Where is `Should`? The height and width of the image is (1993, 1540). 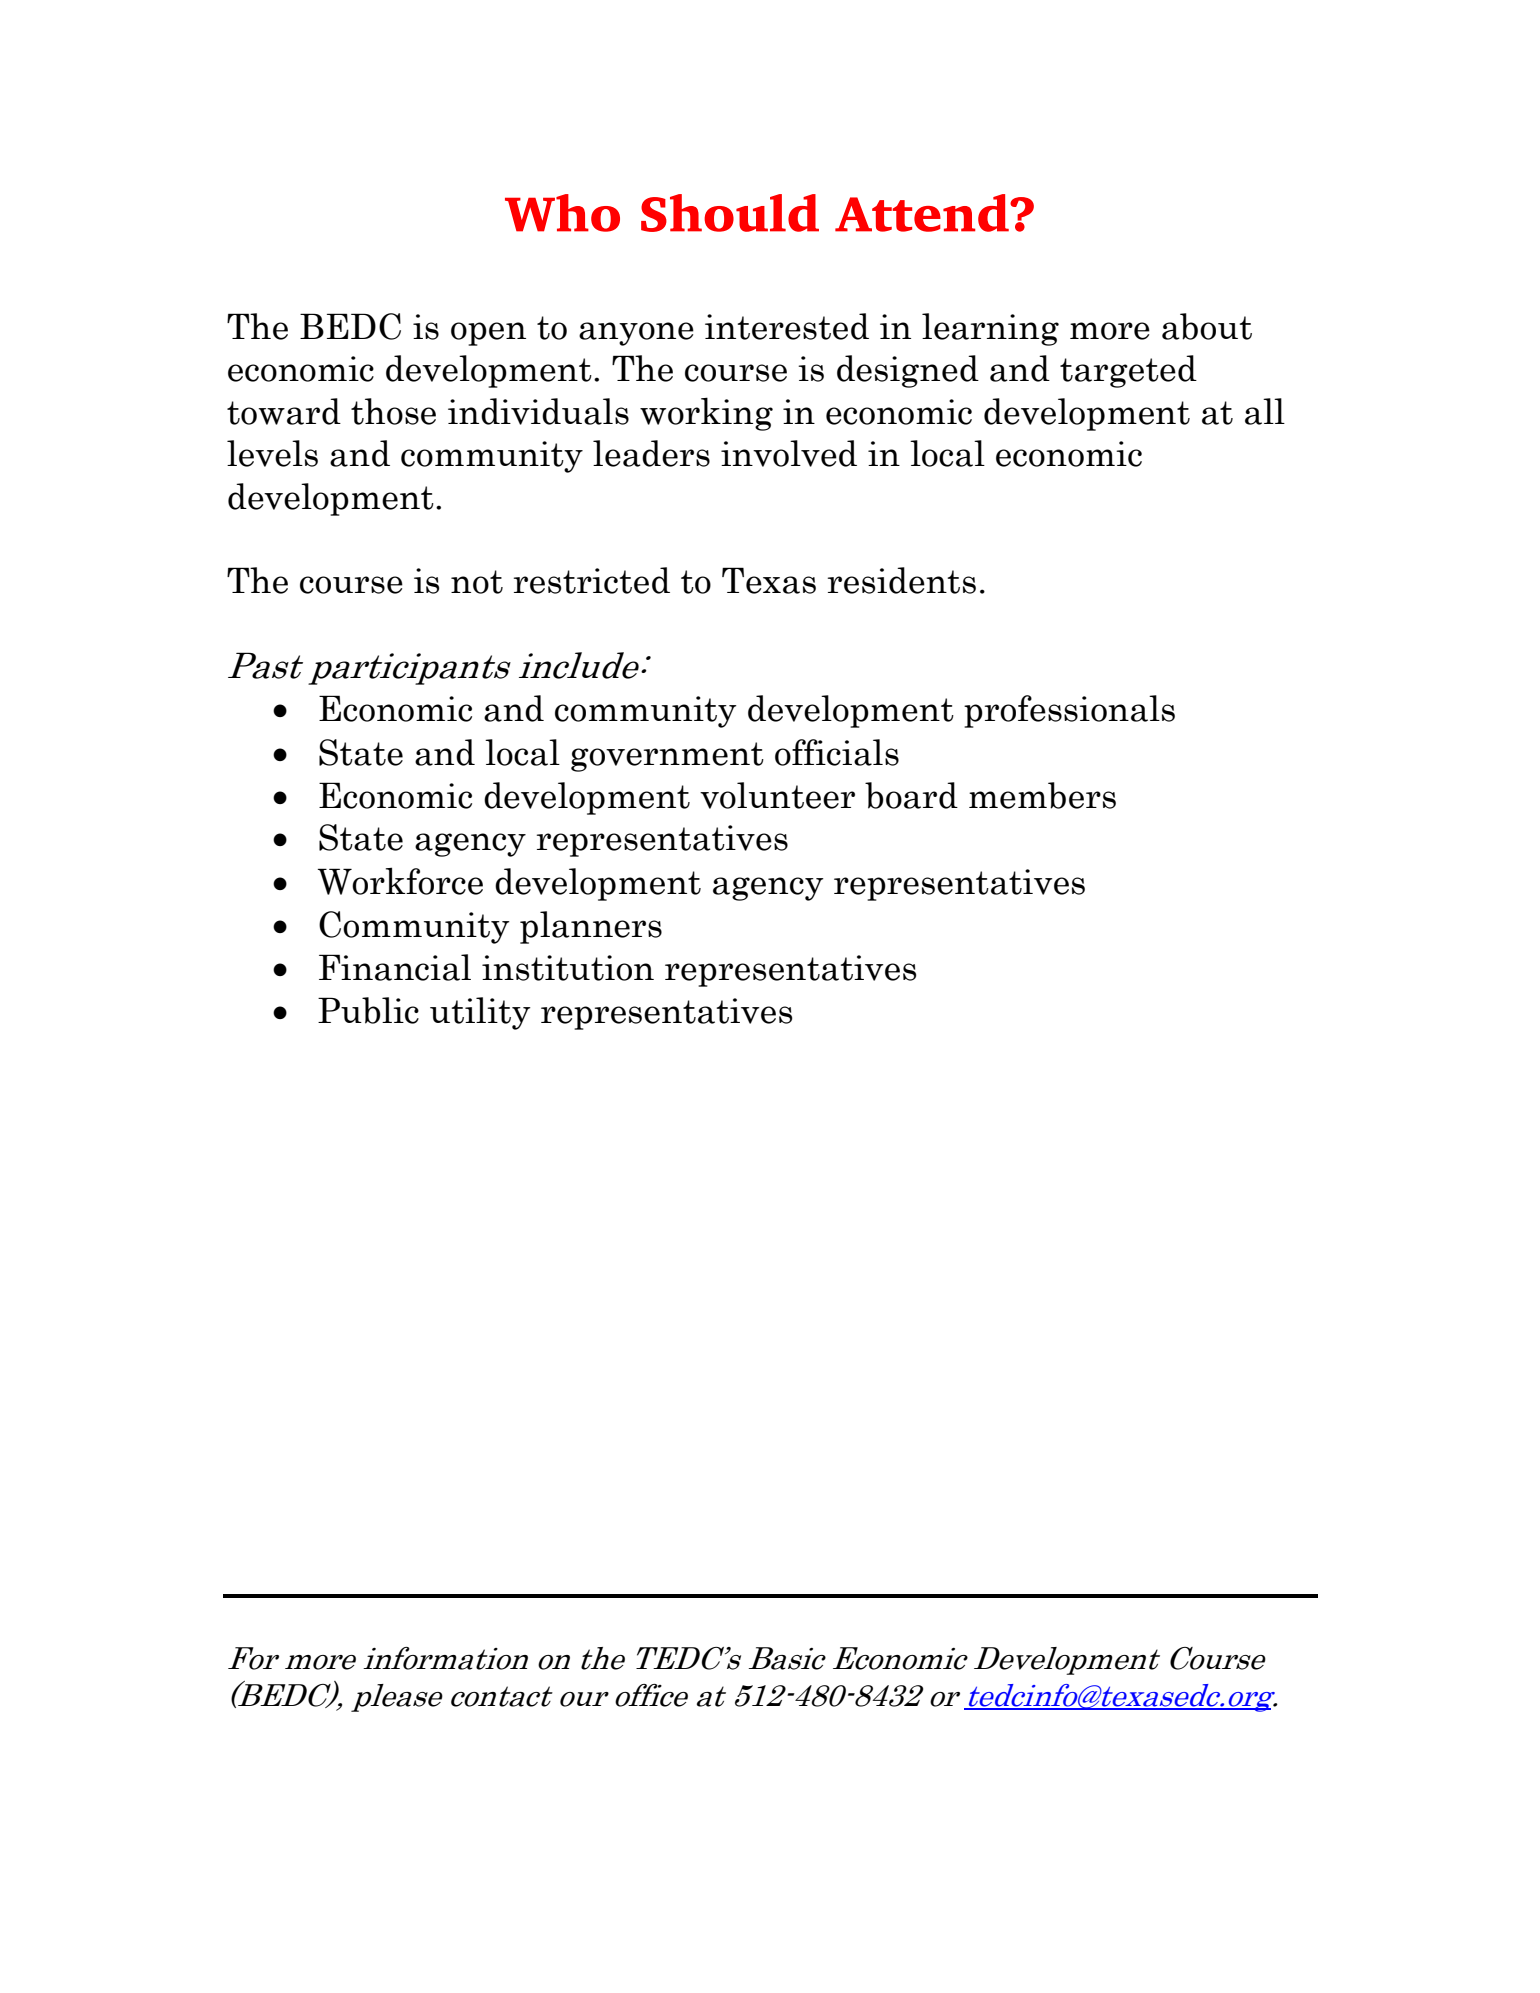
Should is located at coordinates (730, 213).
